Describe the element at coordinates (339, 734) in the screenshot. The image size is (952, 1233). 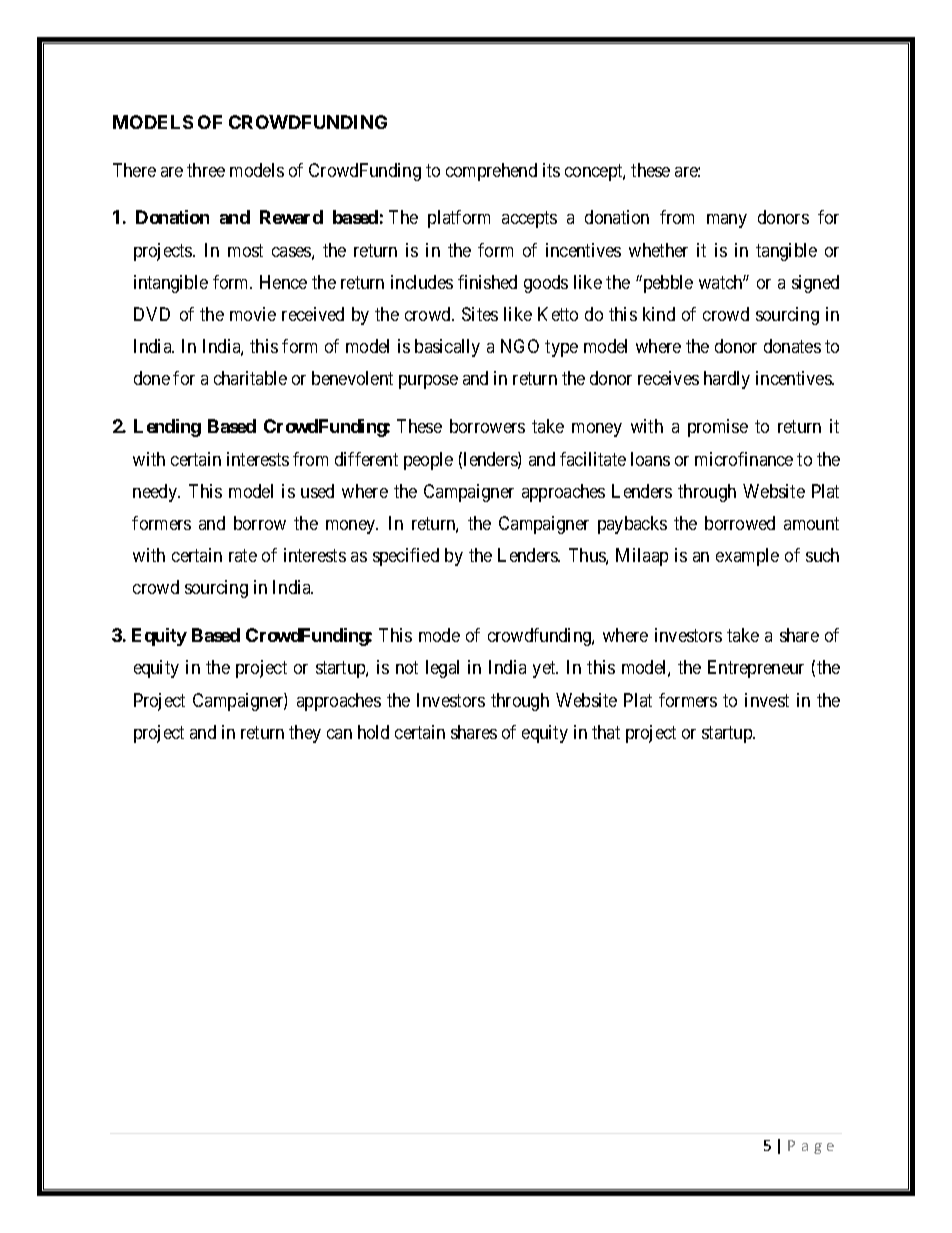
I see `can` at that location.
